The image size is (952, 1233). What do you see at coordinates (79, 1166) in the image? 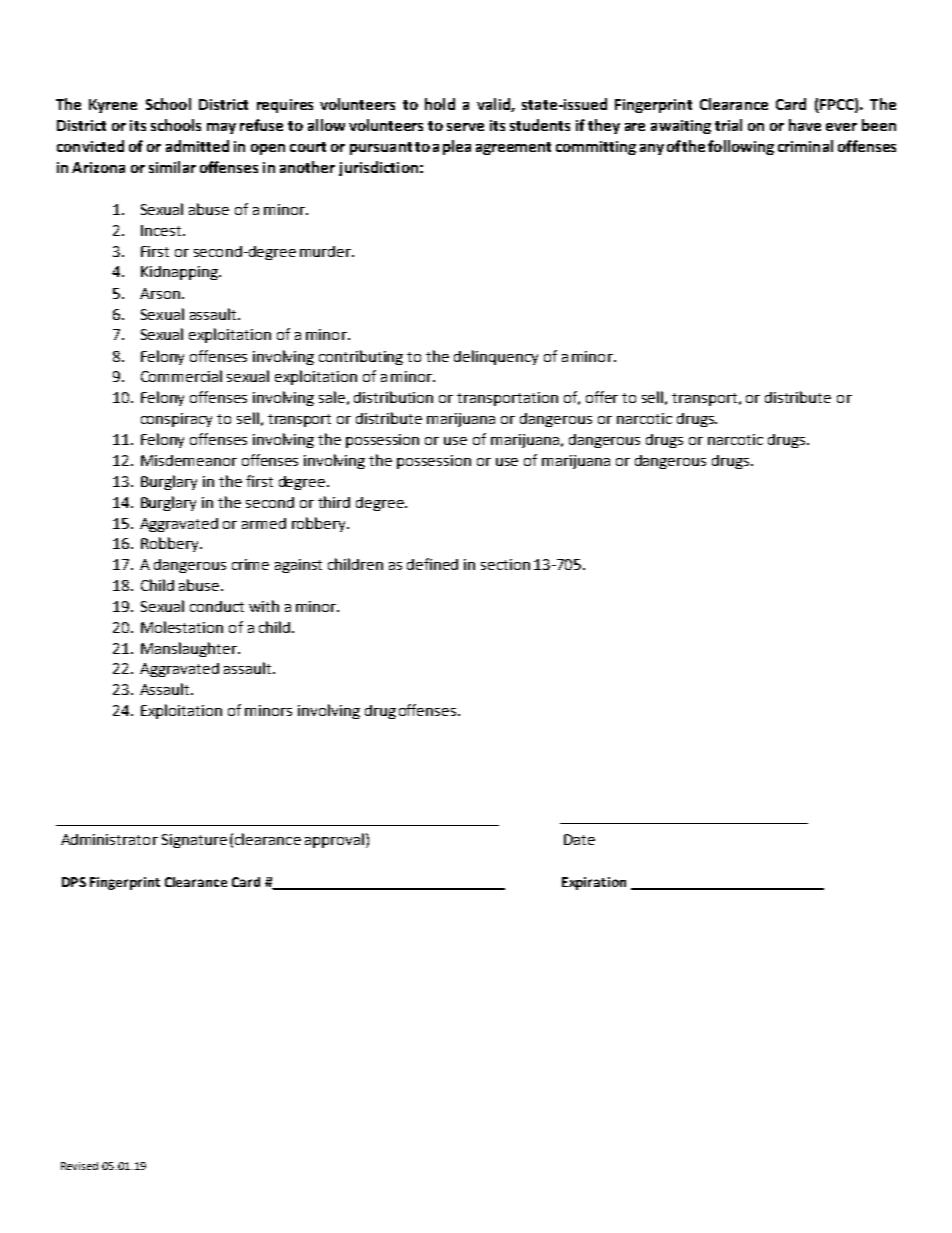
I see `Revised` at bounding box center [79, 1166].
